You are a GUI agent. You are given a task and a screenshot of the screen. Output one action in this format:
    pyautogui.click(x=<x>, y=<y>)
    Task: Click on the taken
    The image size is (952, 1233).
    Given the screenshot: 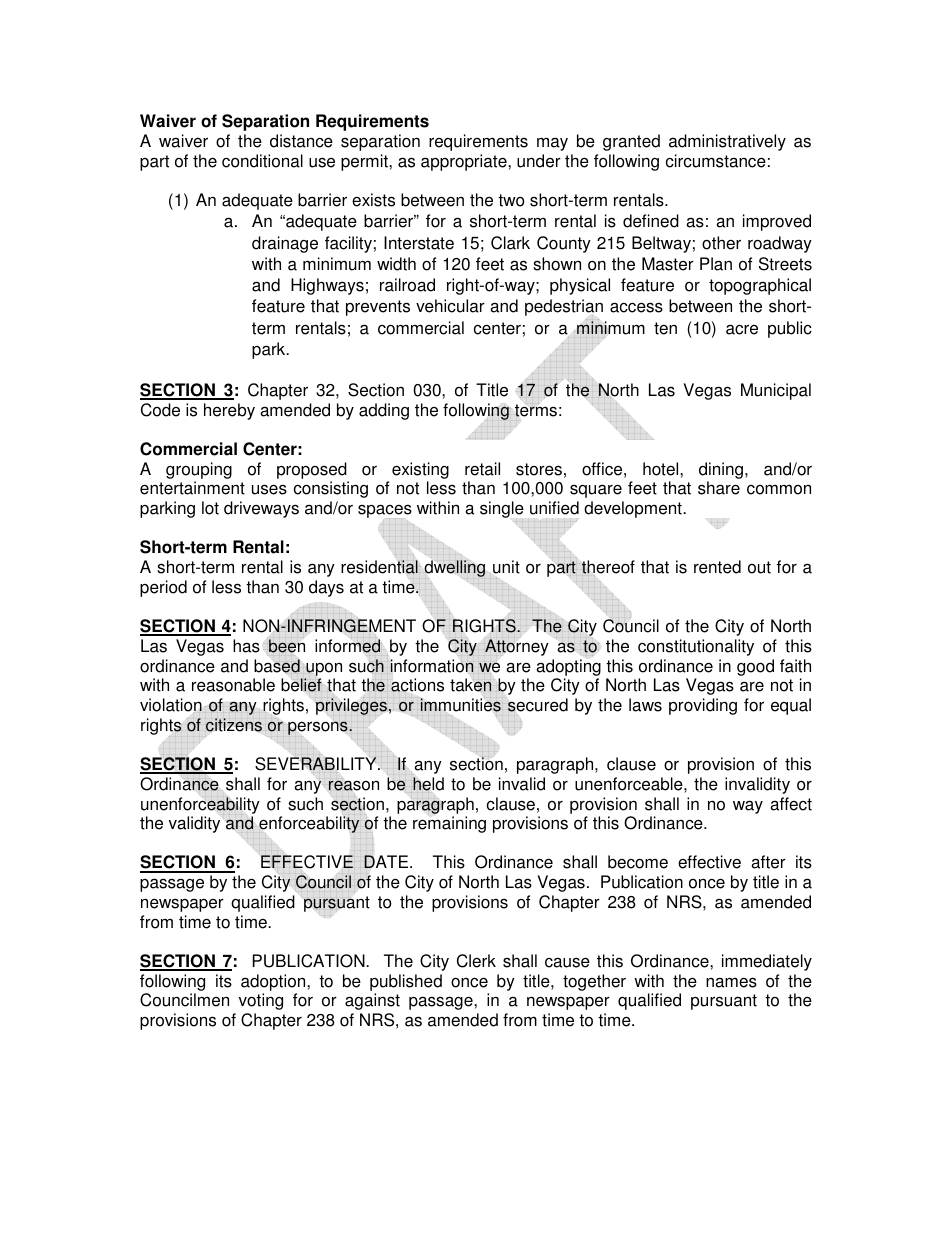 What is the action you would take?
    pyautogui.click(x=471, y=685)
